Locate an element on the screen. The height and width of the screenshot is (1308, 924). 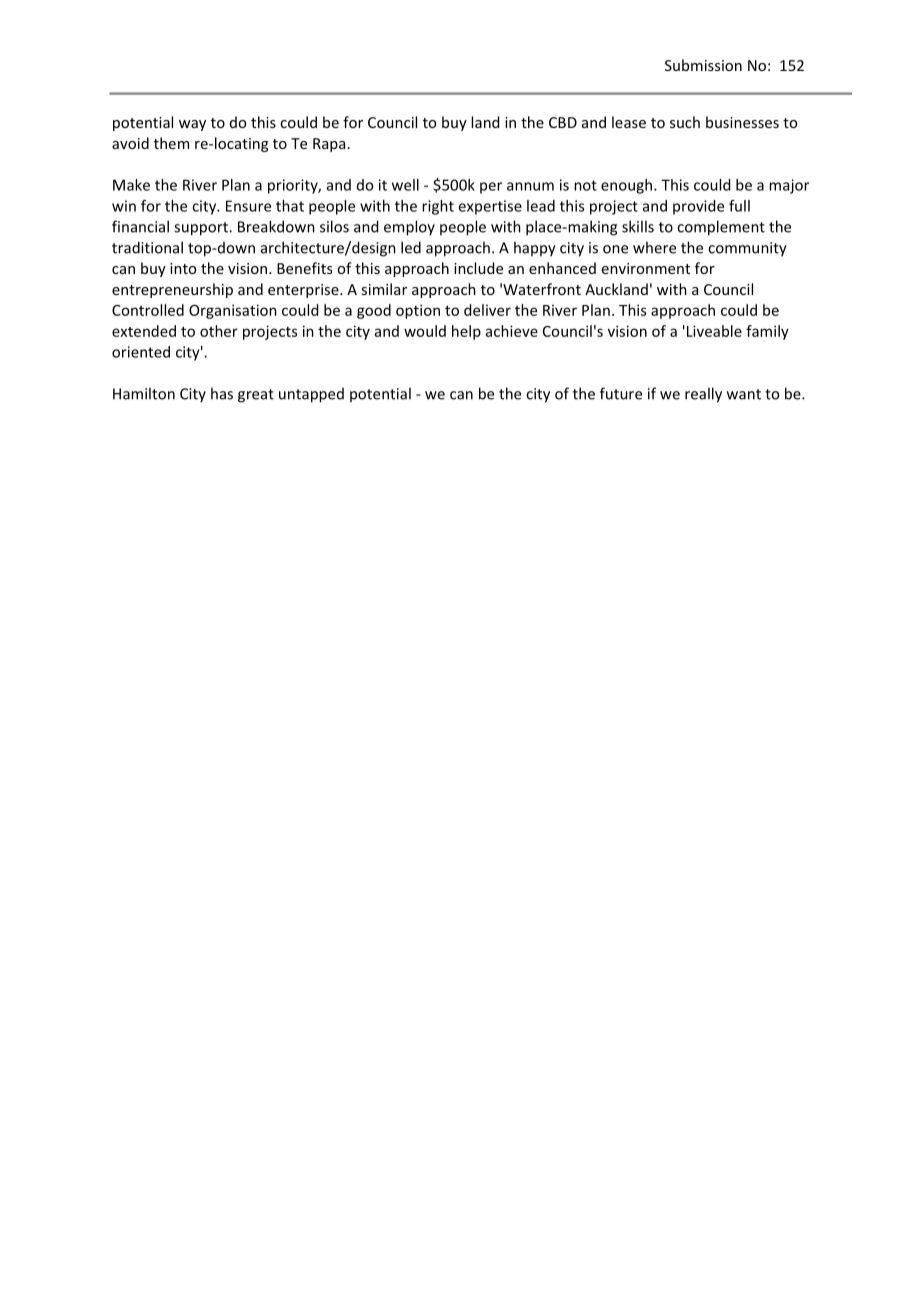
CBD is located at coordinates (563, 122).
